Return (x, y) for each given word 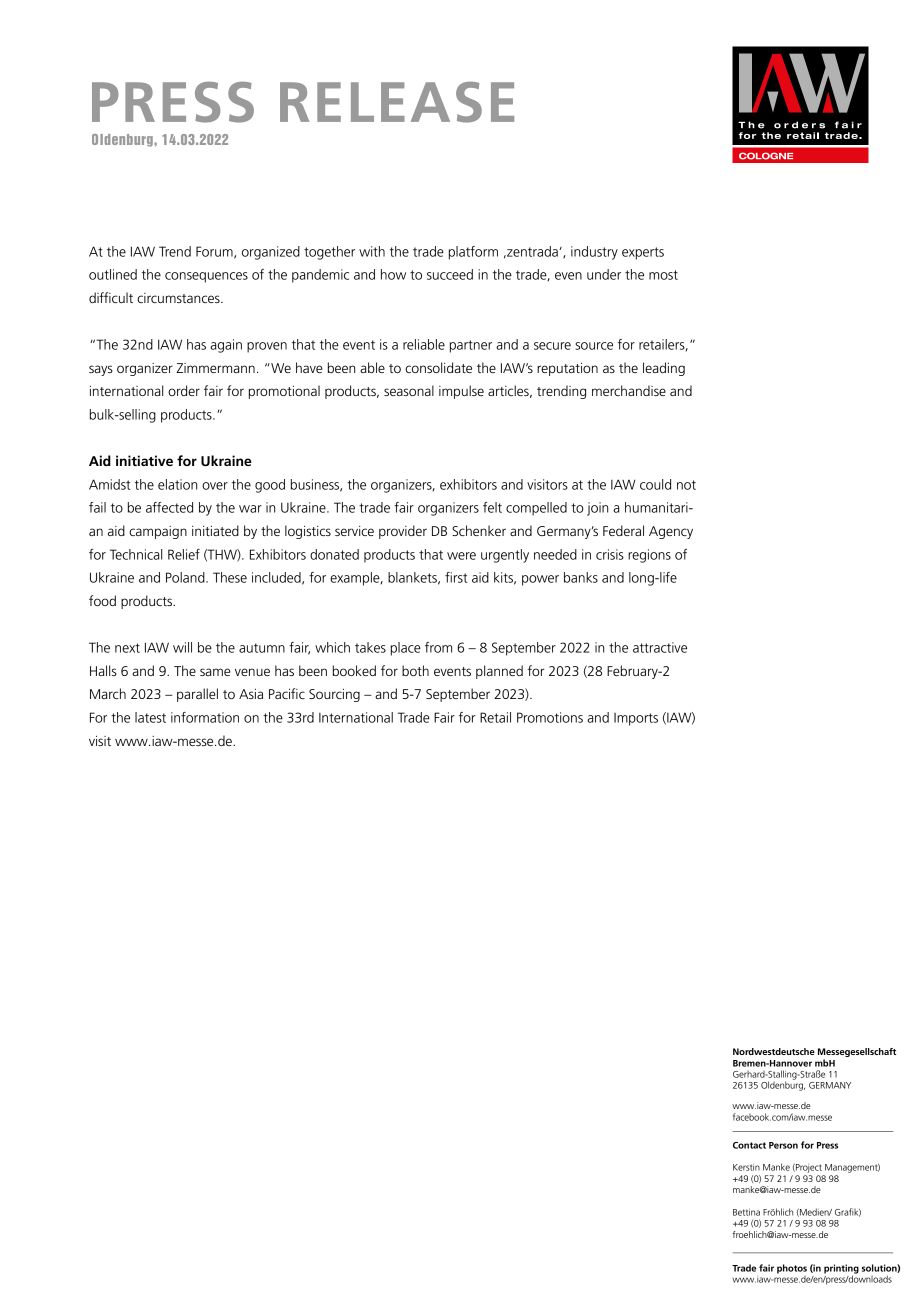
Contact (749, 1145)
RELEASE (397, 102)
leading (664, 369)
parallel (197, 695)
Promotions (550, 717)
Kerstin (746, 1167)
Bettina (746, 1212)
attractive (660, 647)
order (184, 390)
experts (643, 253)
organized (271, 253)
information (205, 717)
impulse (461, 392)
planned (499, 672)
